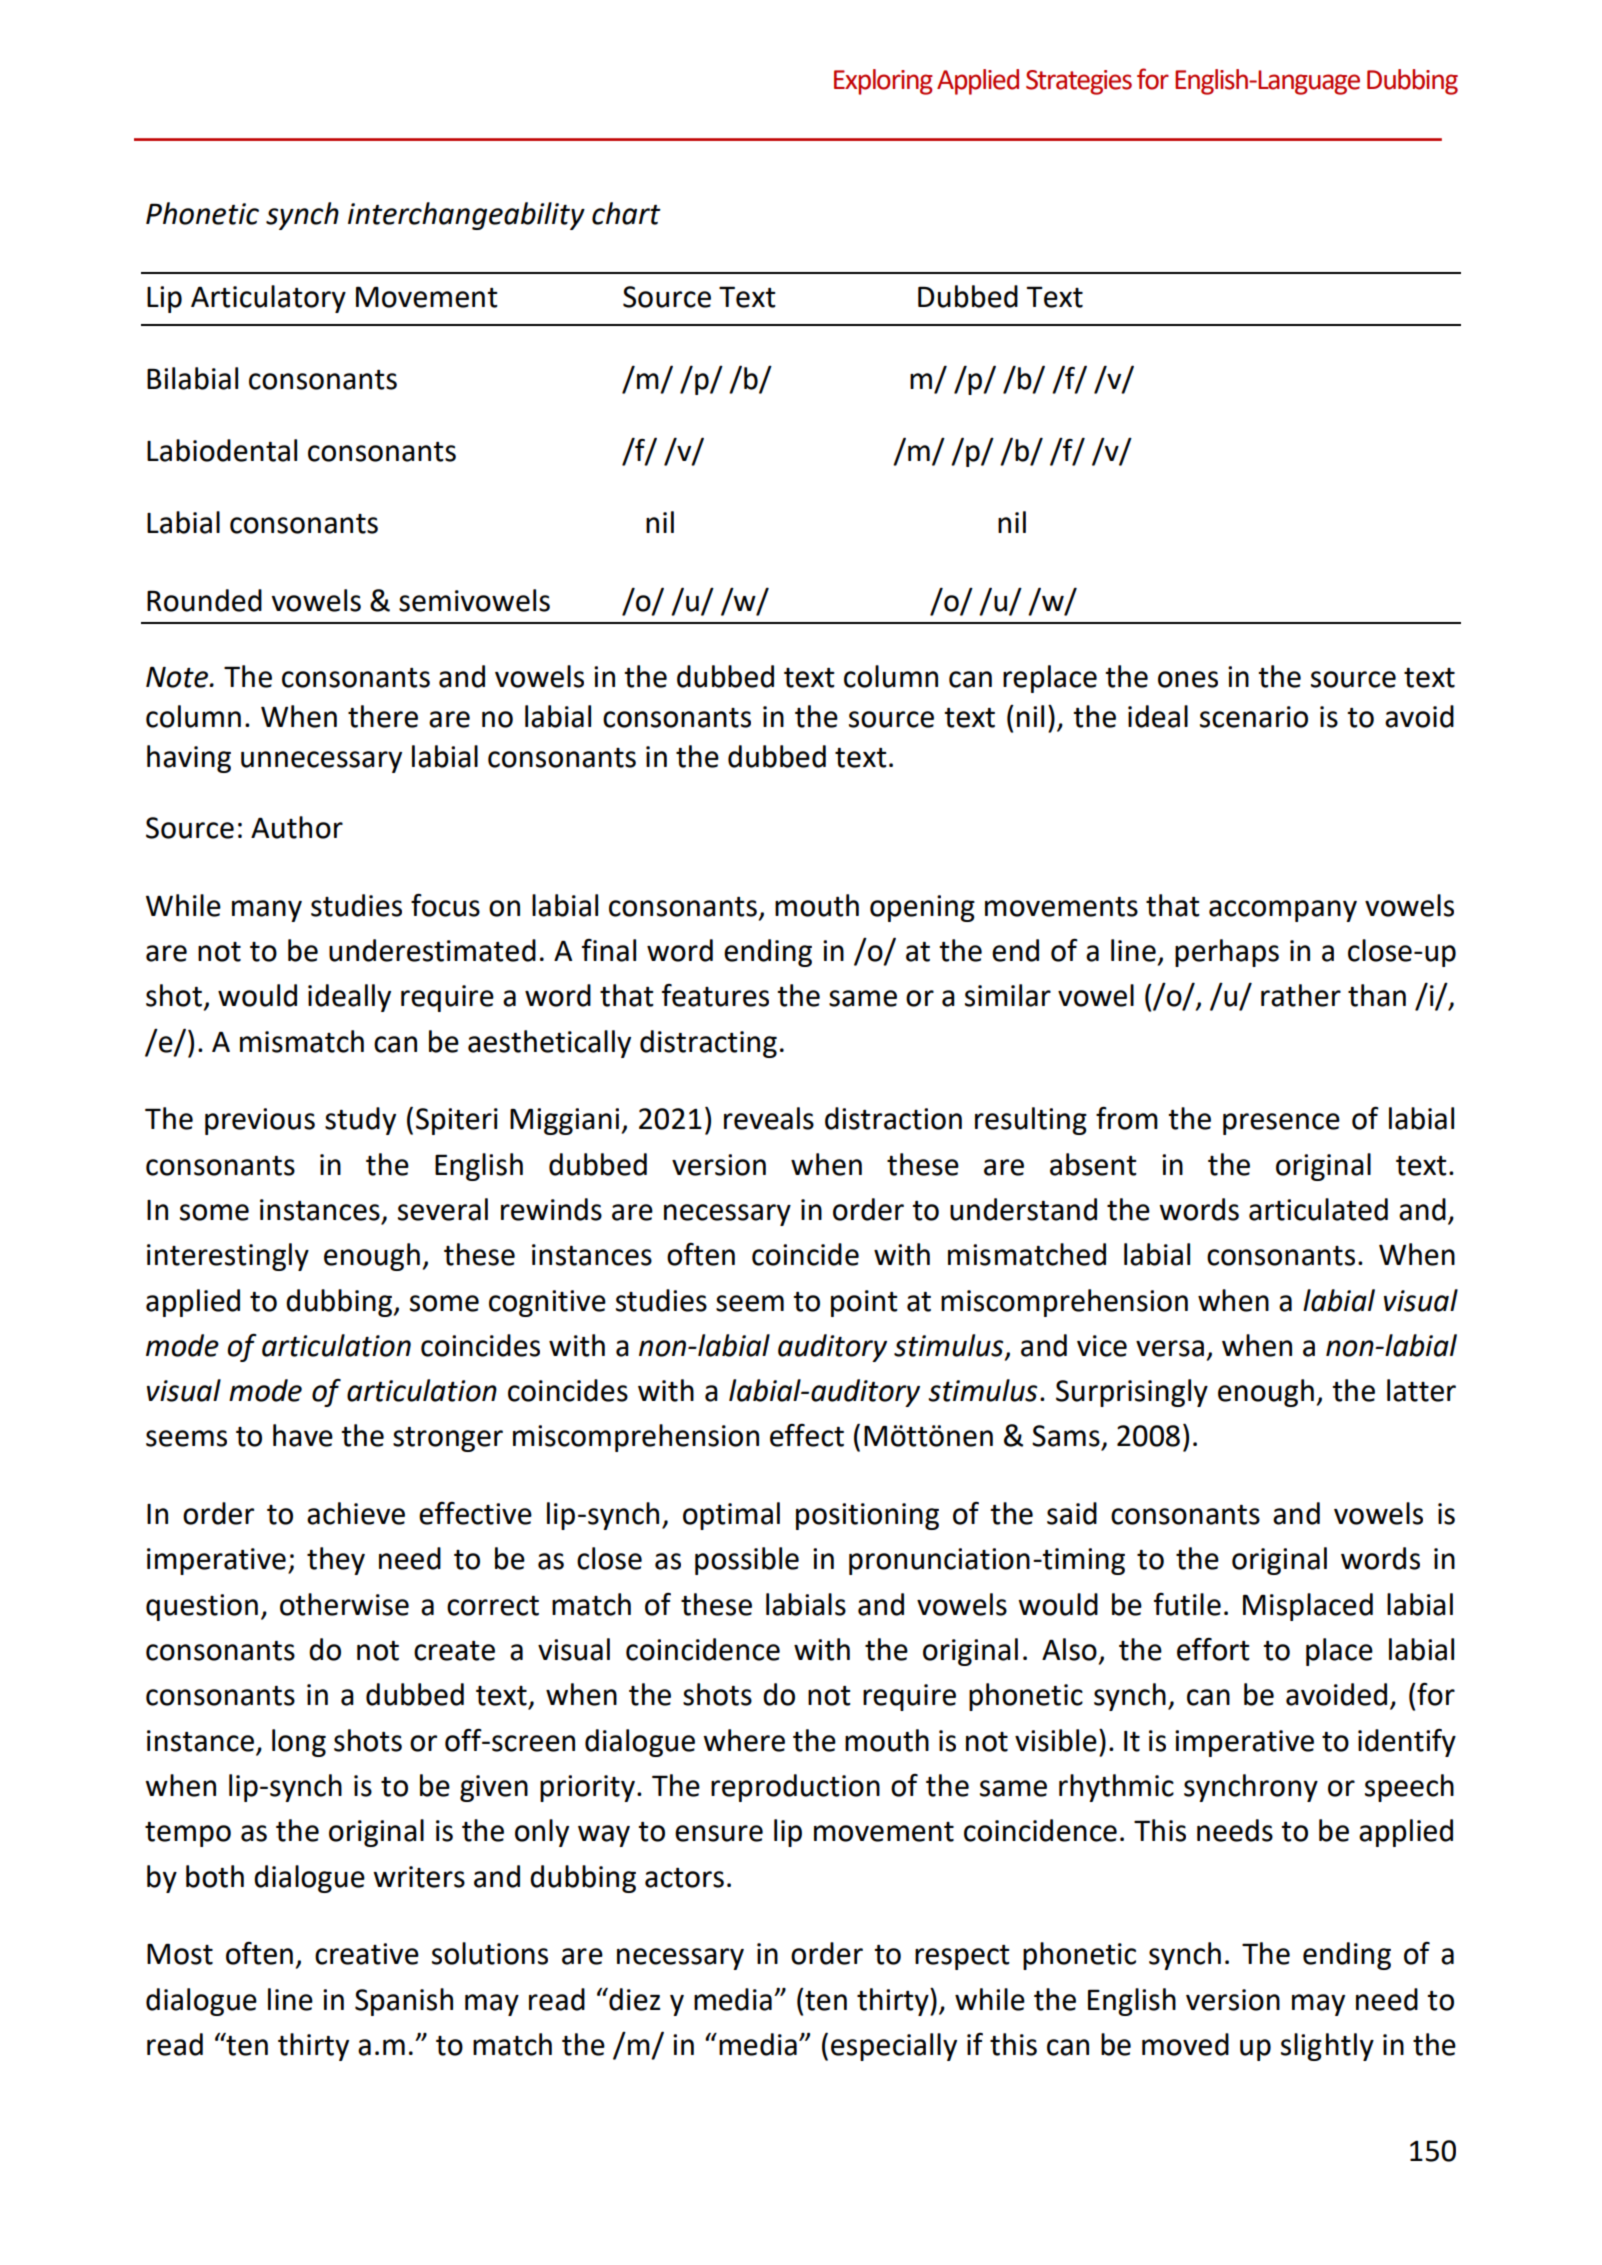 Image resolution: width=1602 pixels, height=2265 pixels. I want to click on reveals, so click(769, 1118).
